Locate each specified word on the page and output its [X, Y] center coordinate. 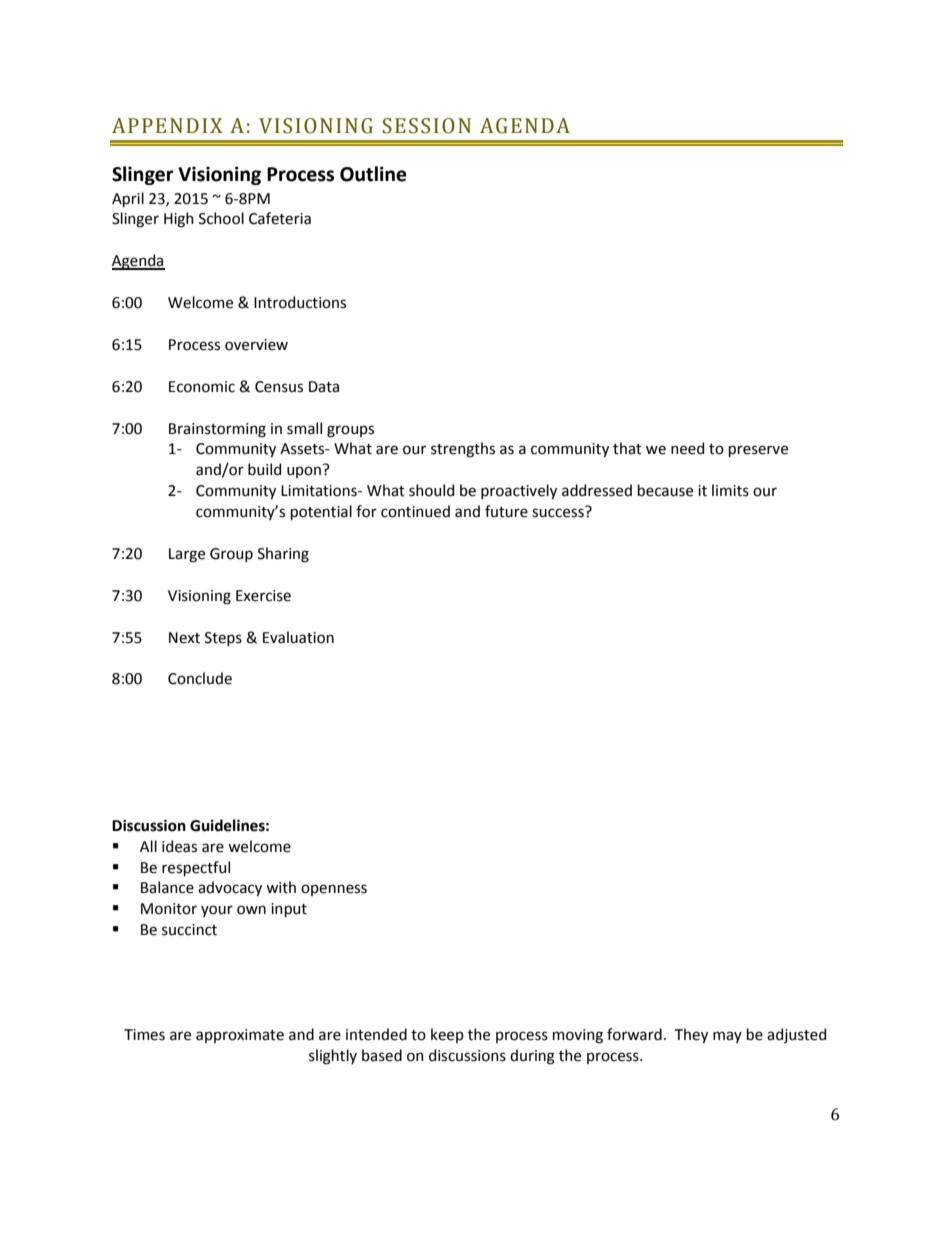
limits [730, 490]
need [687, 448]
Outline [373, 174]
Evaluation [298, 637]
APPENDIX [167, 125]
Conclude [200, 678]
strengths [463, 450]
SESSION [427, 126]
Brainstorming [217, 430]
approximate [240, 1036]
